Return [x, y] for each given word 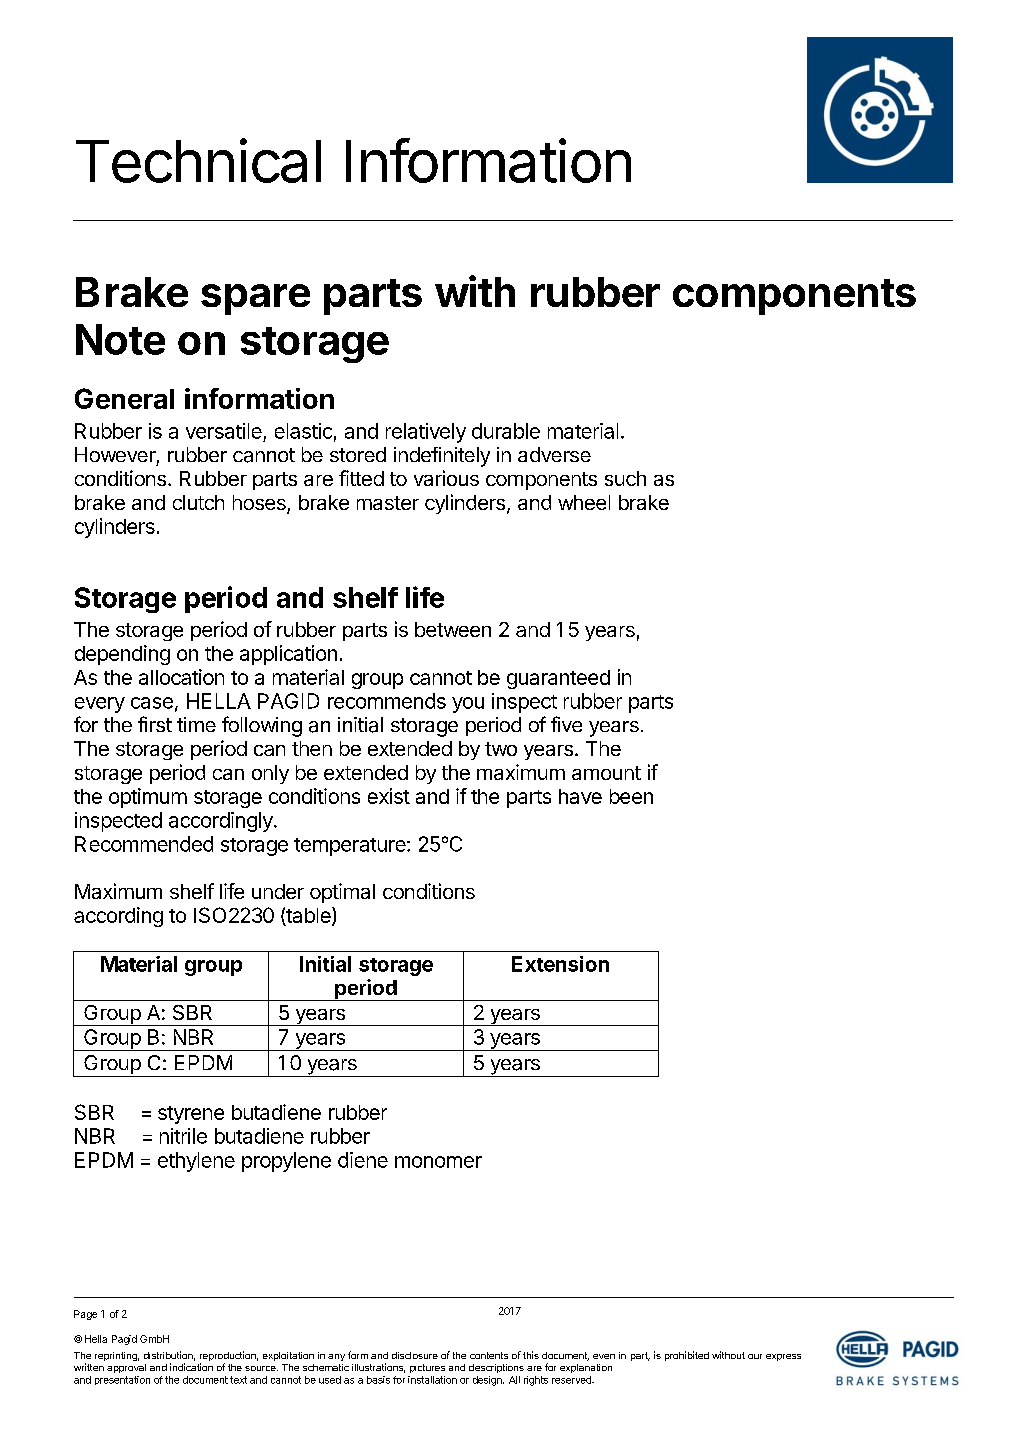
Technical [198, 160]
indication [191, 1367]
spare [255, 299]
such [625, 478]
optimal [342, 893]
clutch [198, 502]
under [278, 891]
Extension [560, 964]
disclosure [415, 1355]
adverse [554, 454]
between [453, 629]
